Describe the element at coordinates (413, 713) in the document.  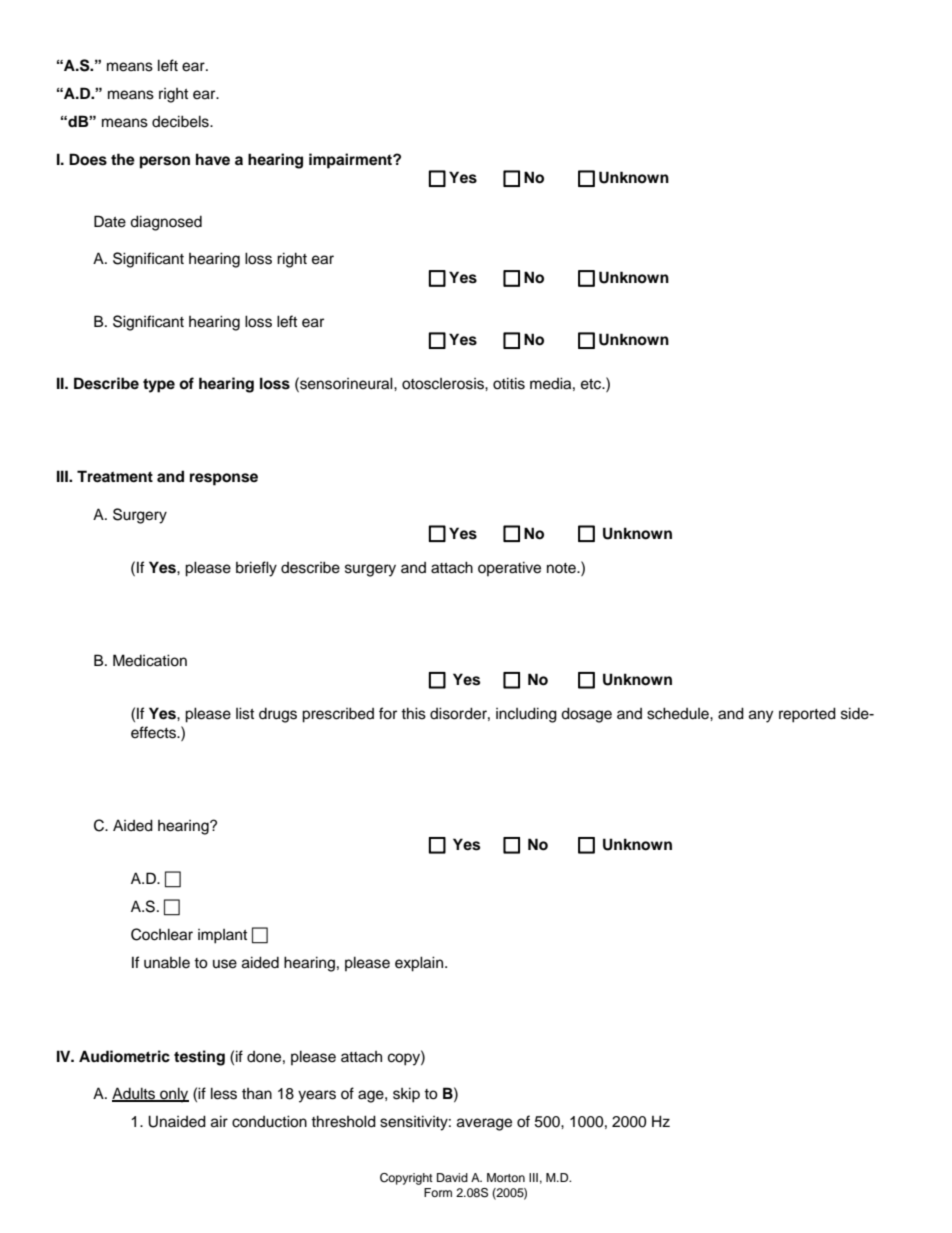
I see `this` at that location.
